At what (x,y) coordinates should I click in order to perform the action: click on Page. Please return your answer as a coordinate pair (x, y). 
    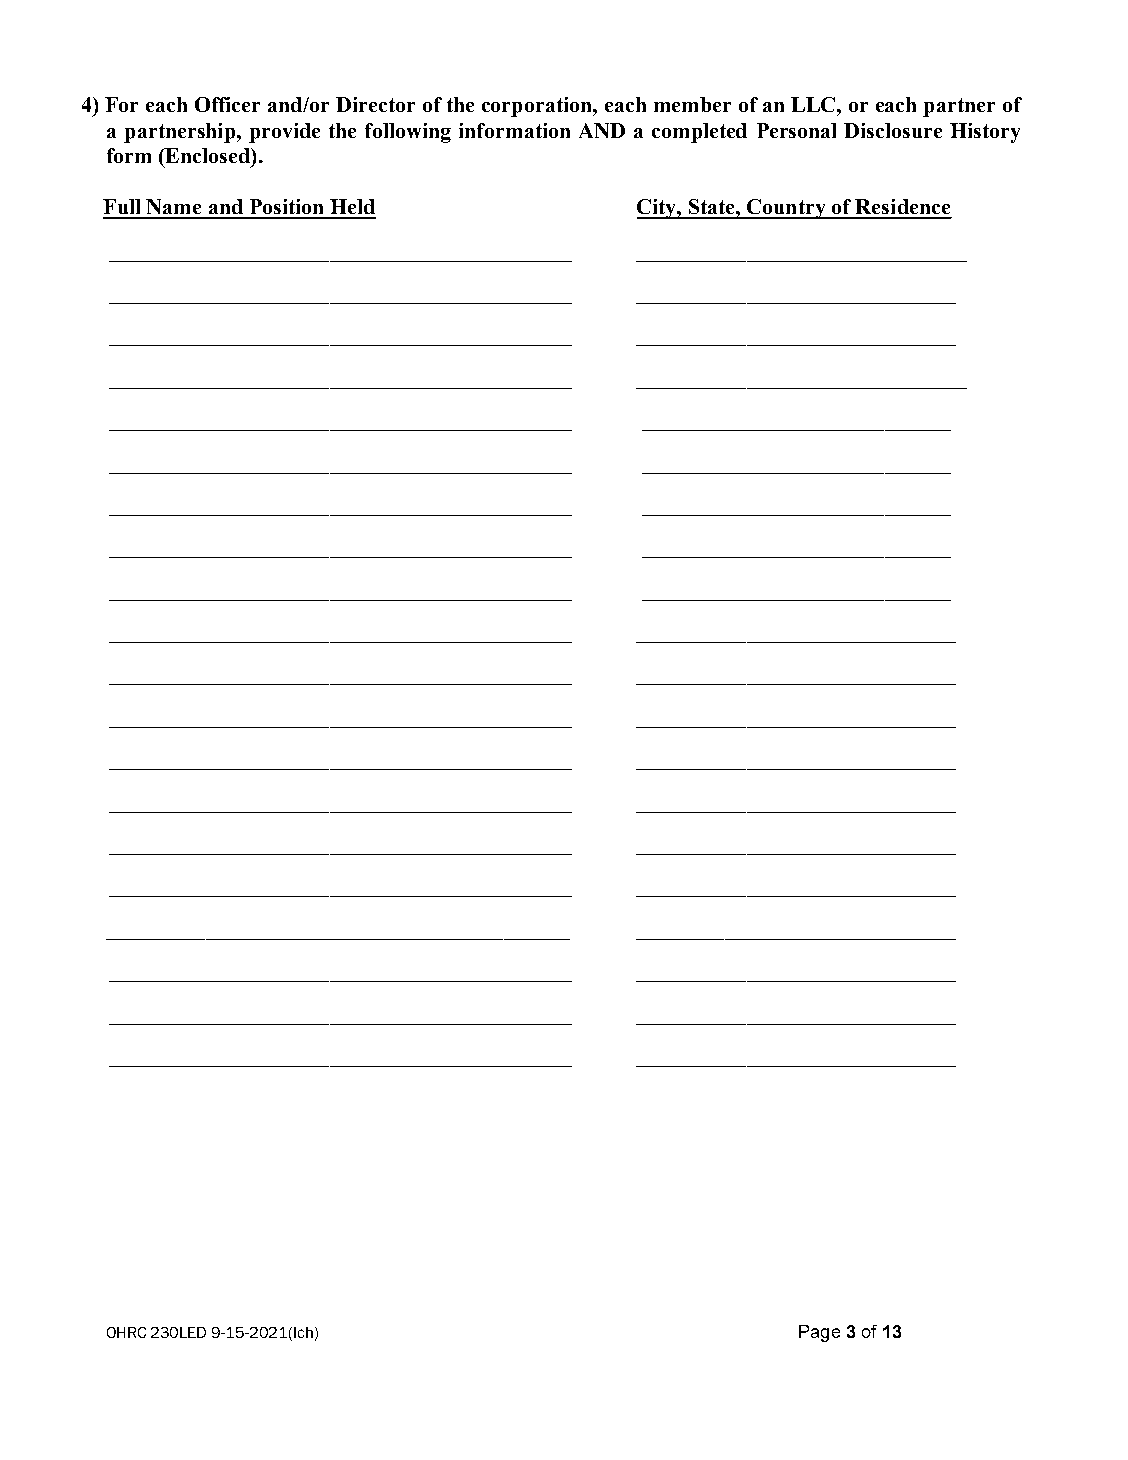
    Looking at the image, I should click on (819, 1333).
